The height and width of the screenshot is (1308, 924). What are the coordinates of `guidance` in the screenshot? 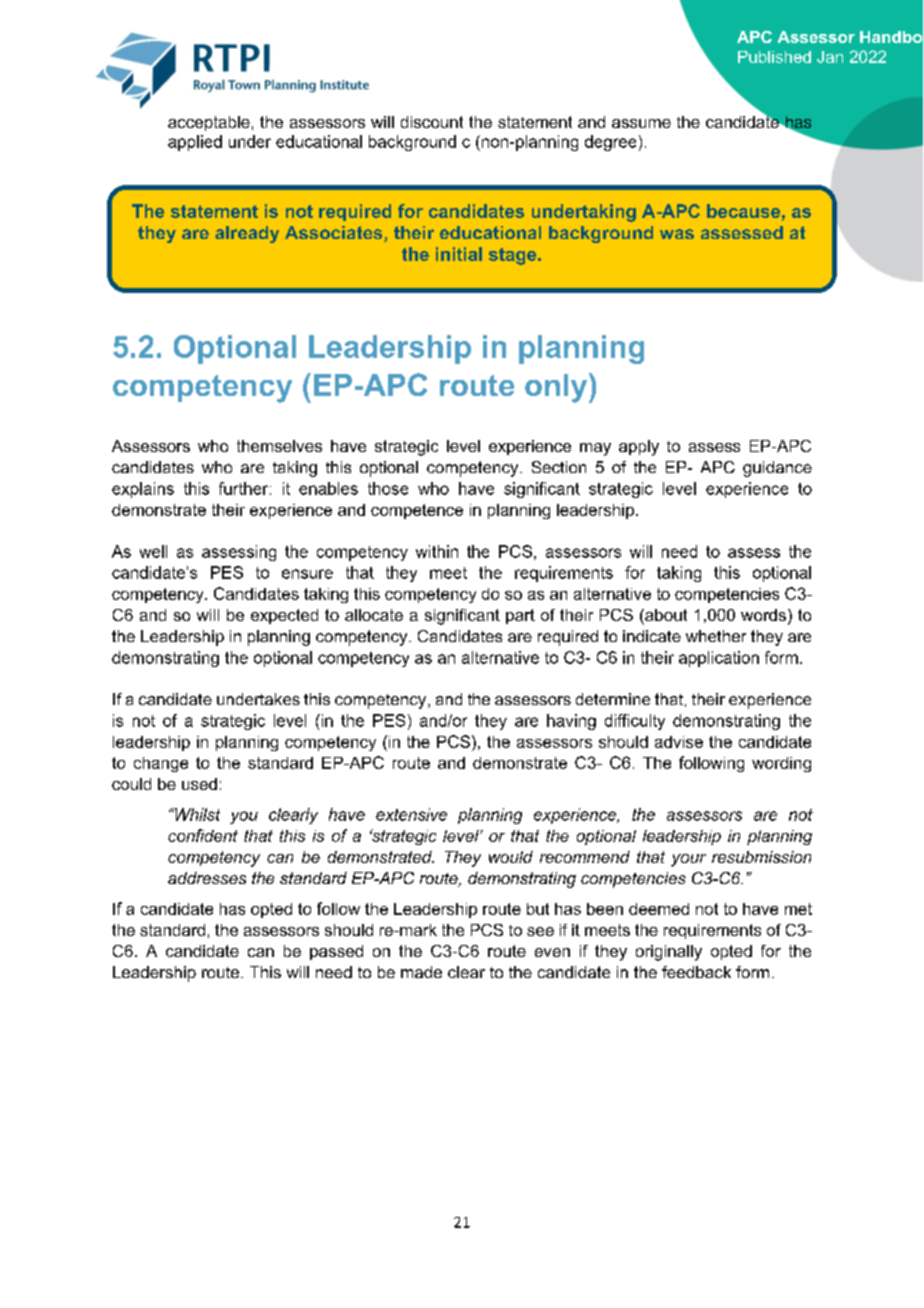 It's located at (777, 469).
